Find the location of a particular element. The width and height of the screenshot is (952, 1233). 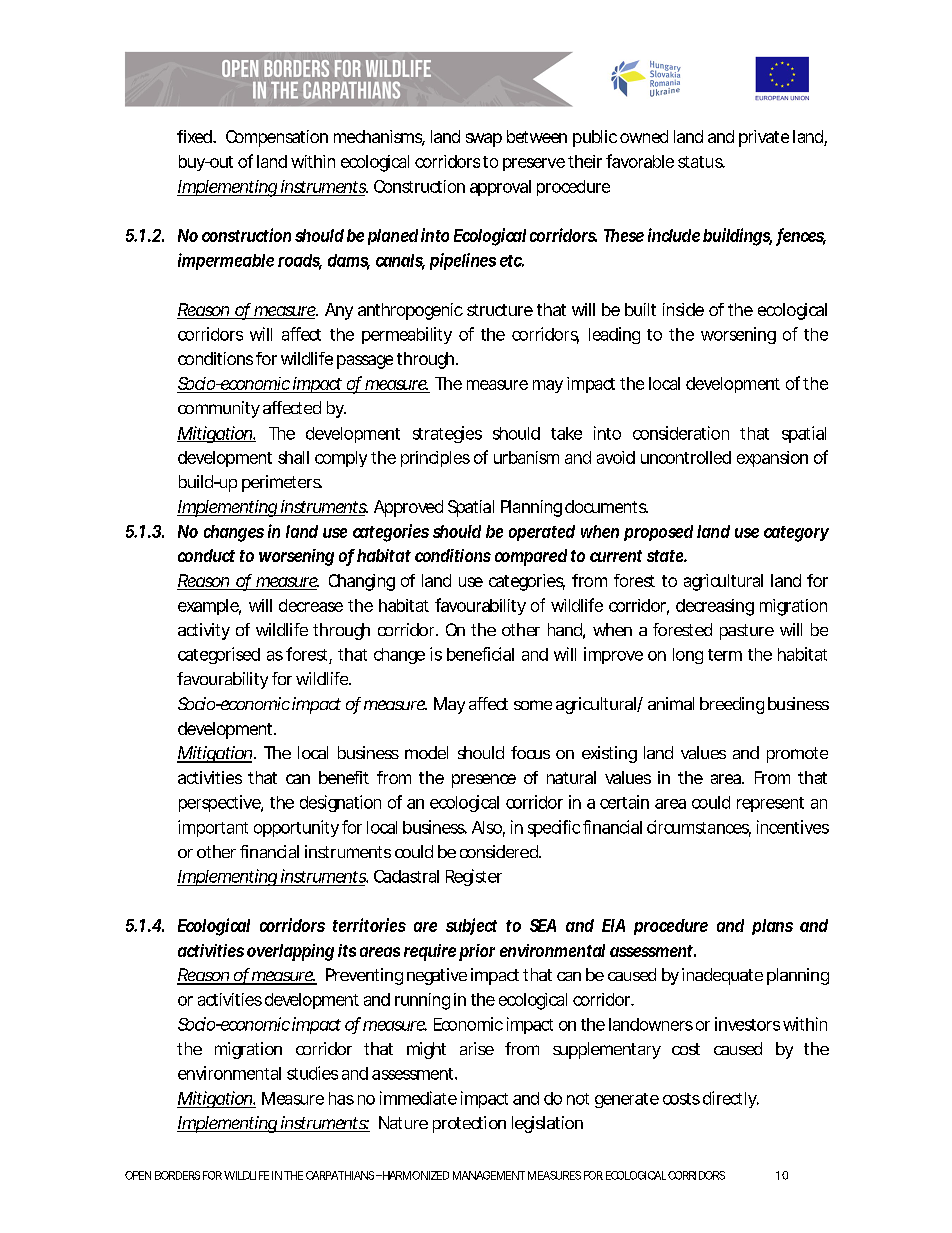

important is located at coordinates (213, 828).
